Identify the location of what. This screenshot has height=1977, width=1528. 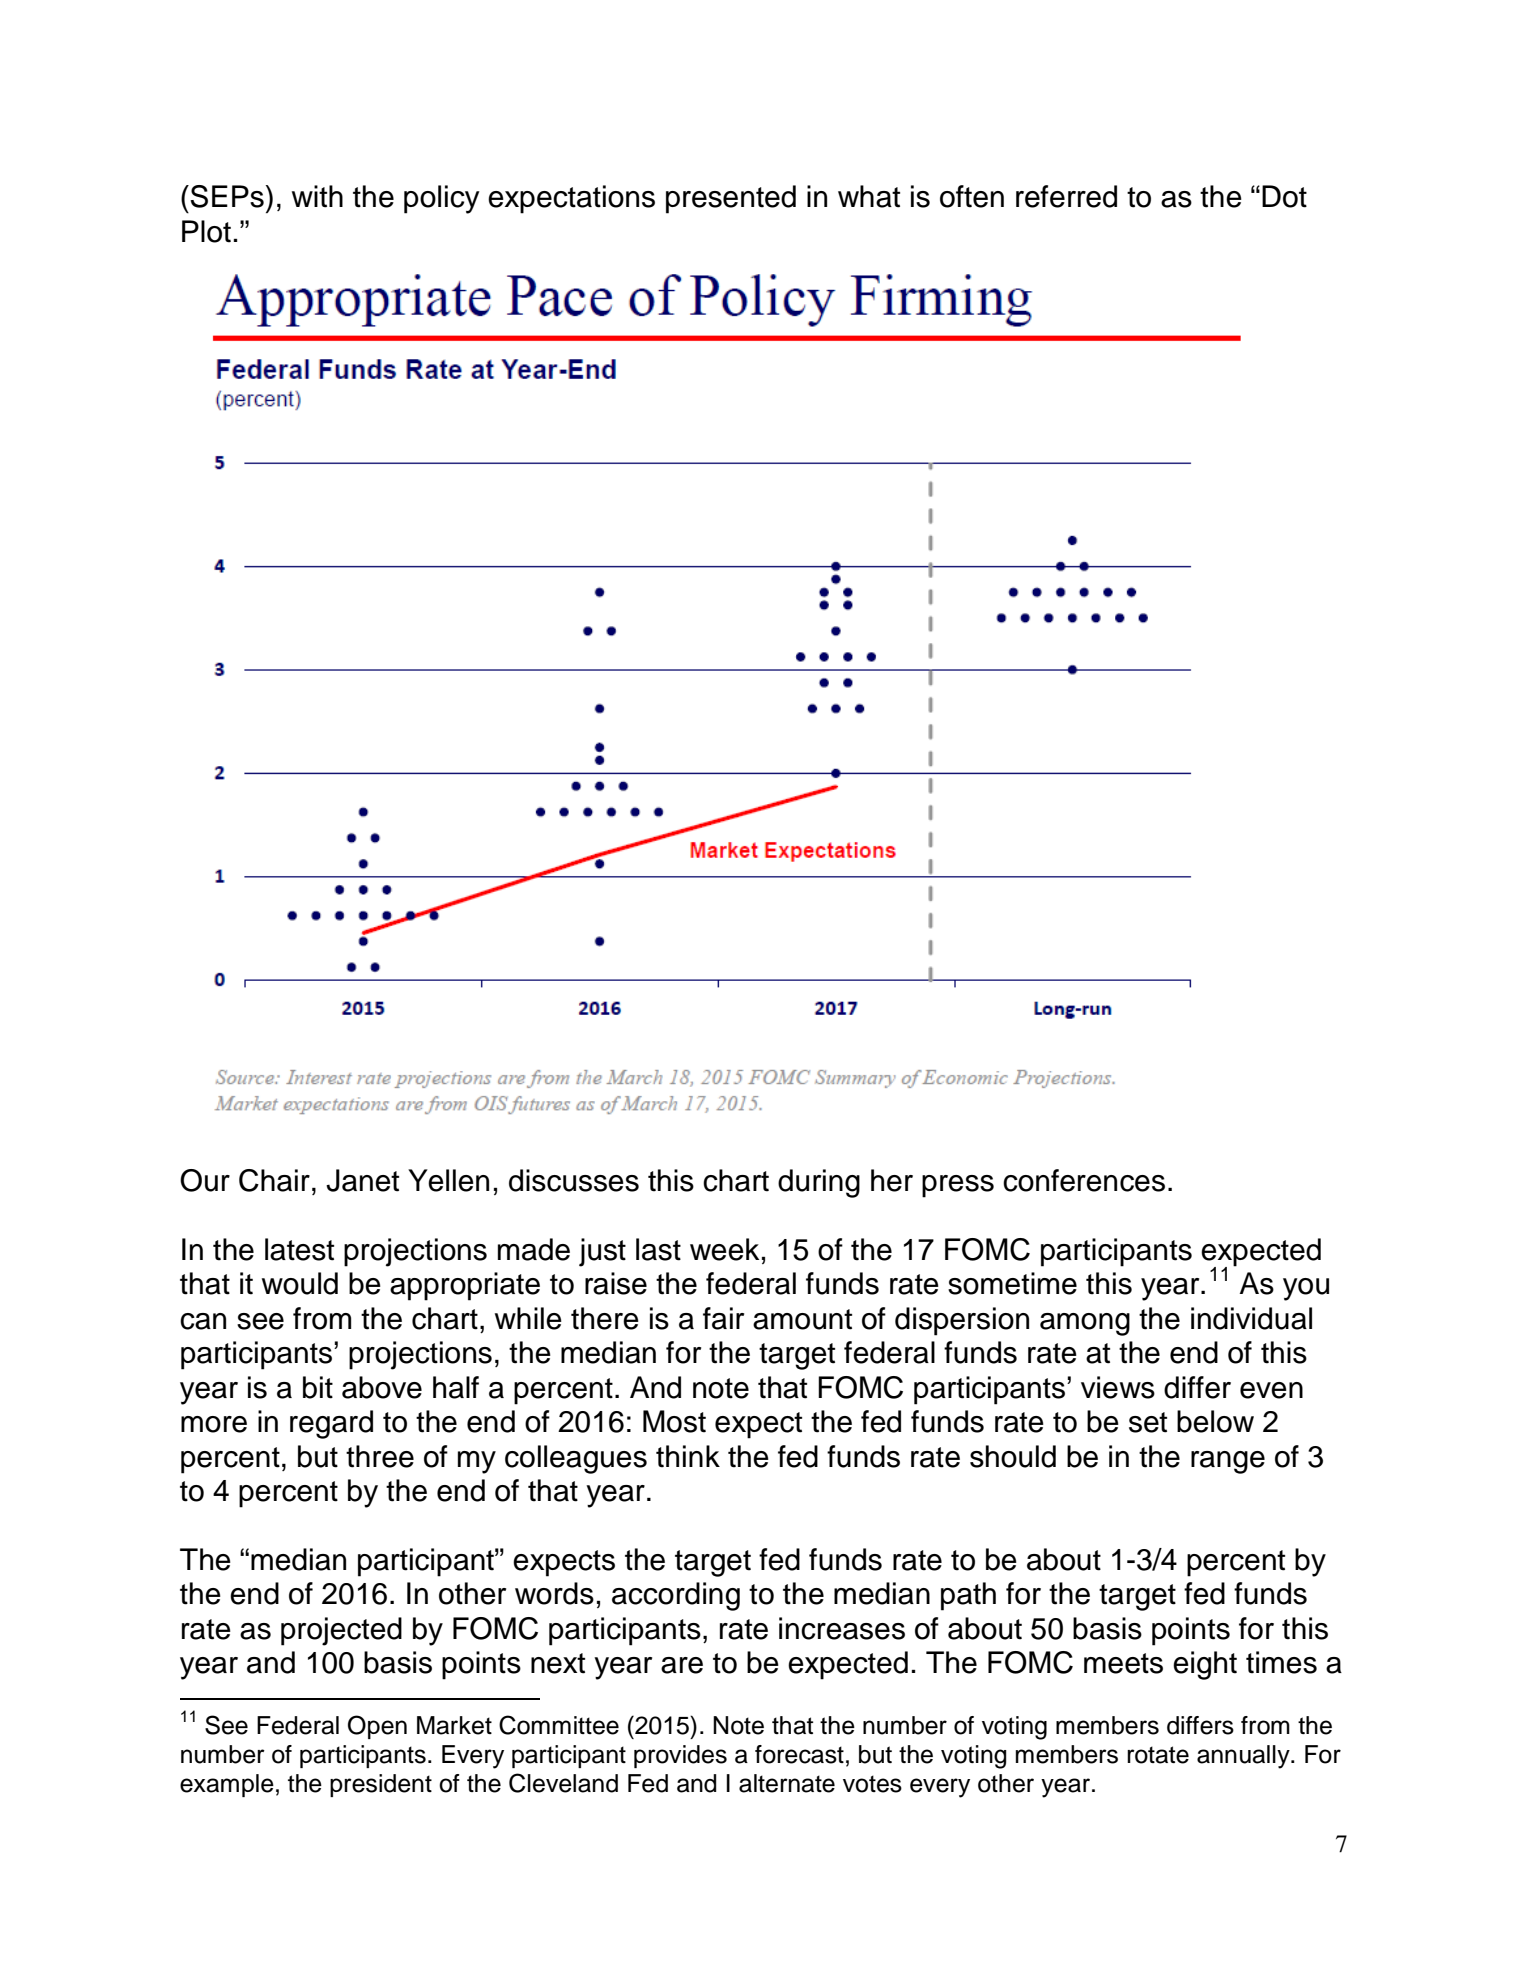
(869, 196).
